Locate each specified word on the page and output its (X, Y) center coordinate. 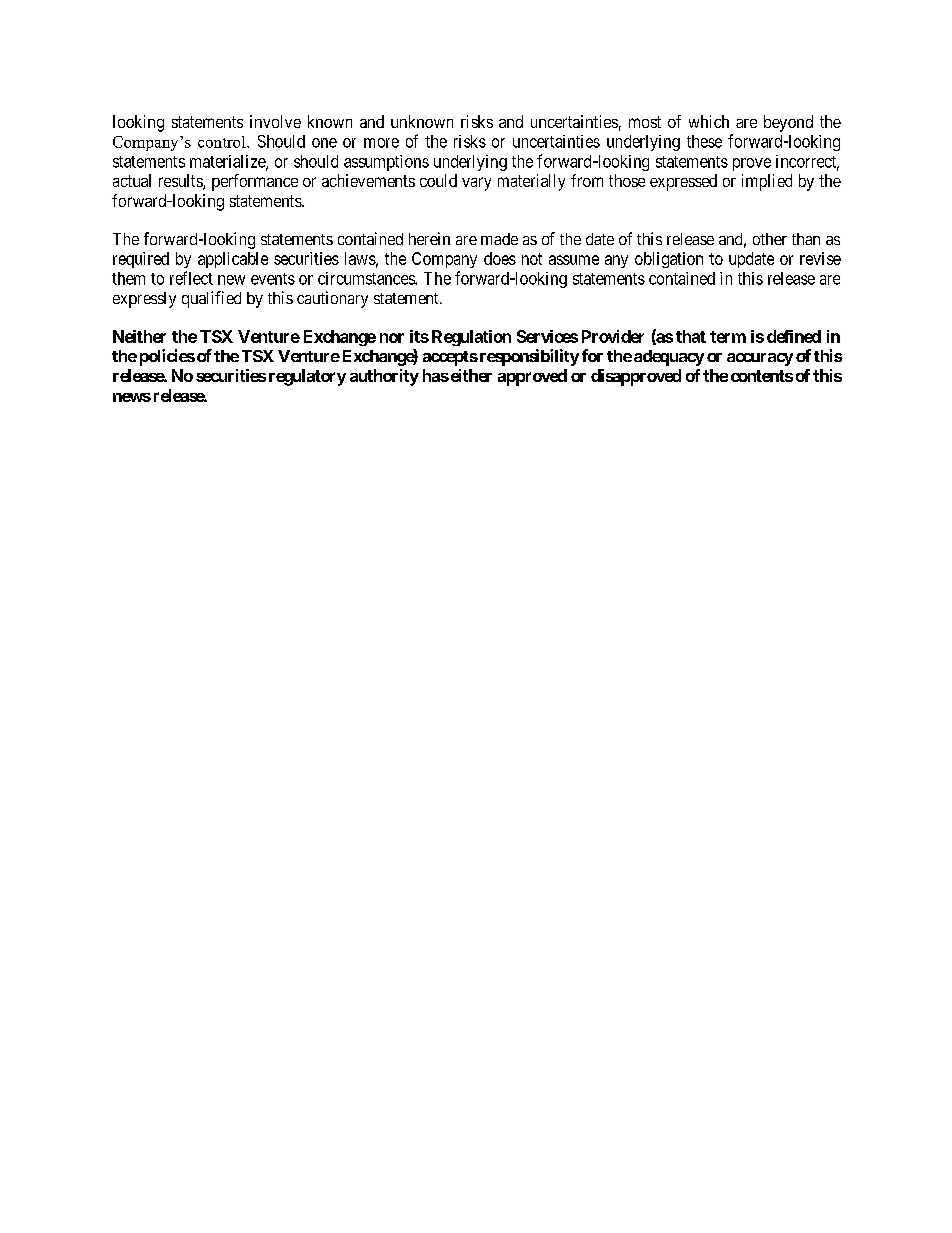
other (770, 239)
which (709, 121)
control (223, 142)
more (381, 143)
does (500, 258)
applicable (233, 260)
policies (167, 357)
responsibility (528, 357)
